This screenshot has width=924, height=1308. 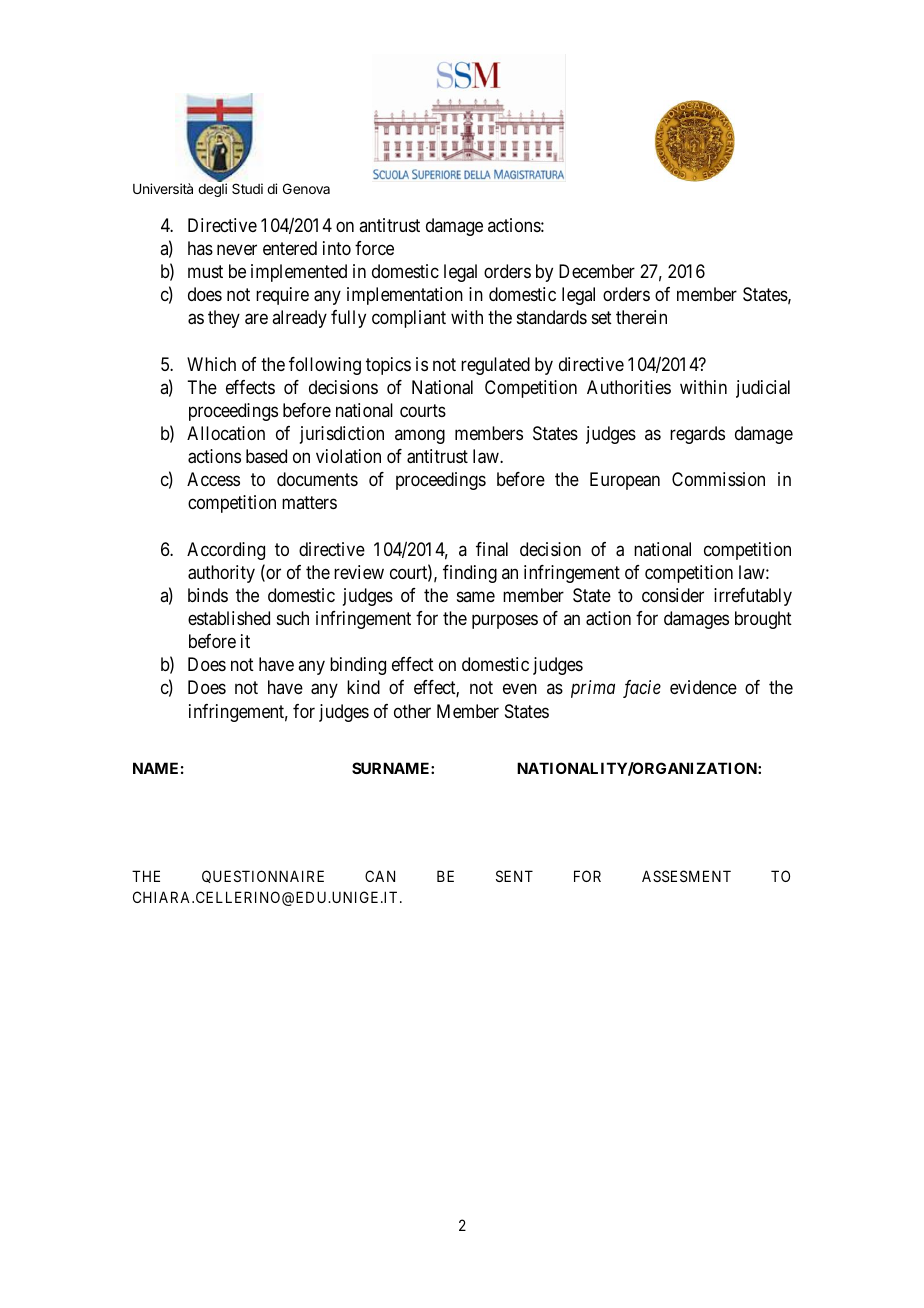 What do you see at coordinates (505, 622) in the screenshot?
I see `purposes` at bounding box center [505, 622].
